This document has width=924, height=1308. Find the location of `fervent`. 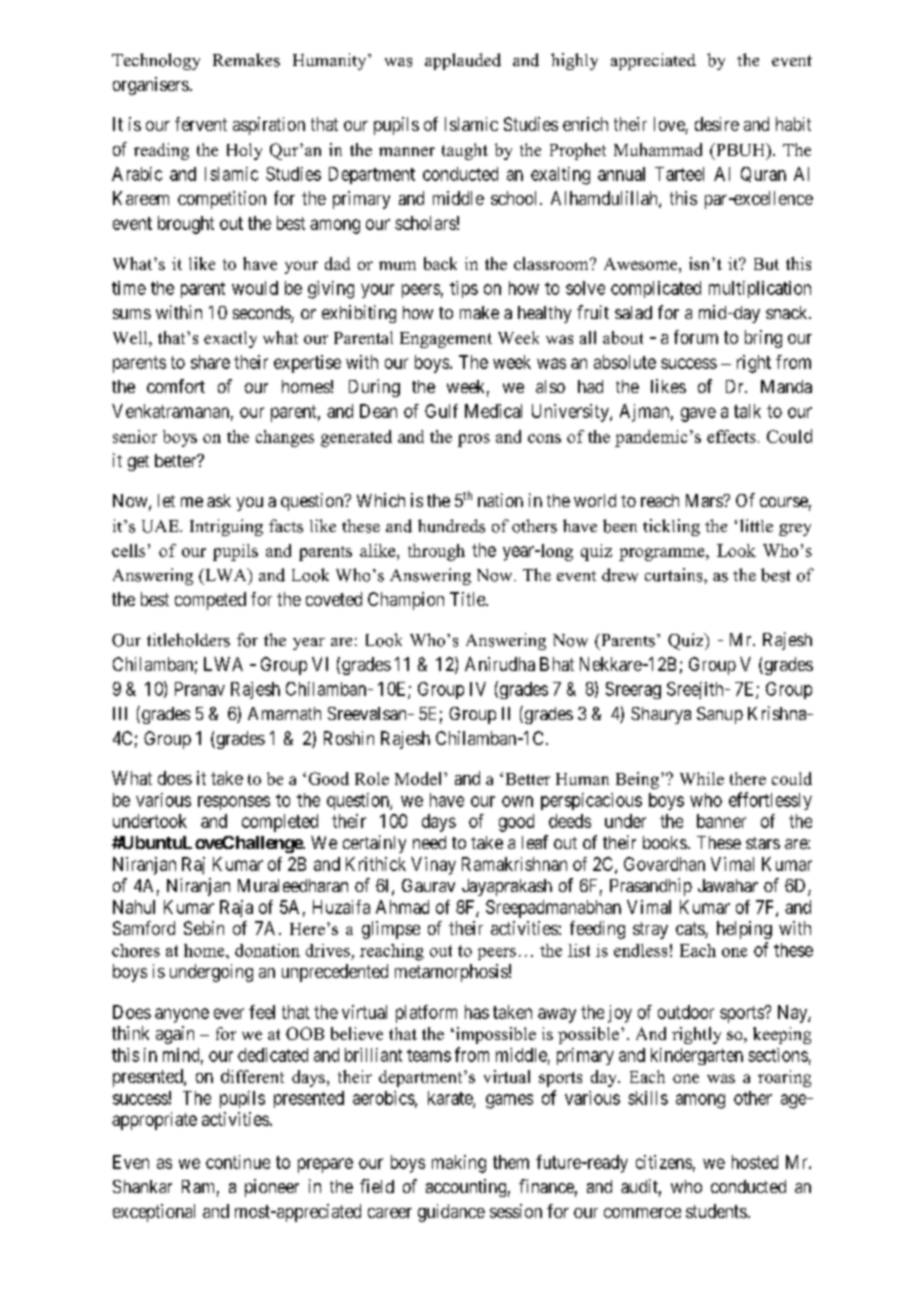

fervent is located at coordinates (201, 124).
